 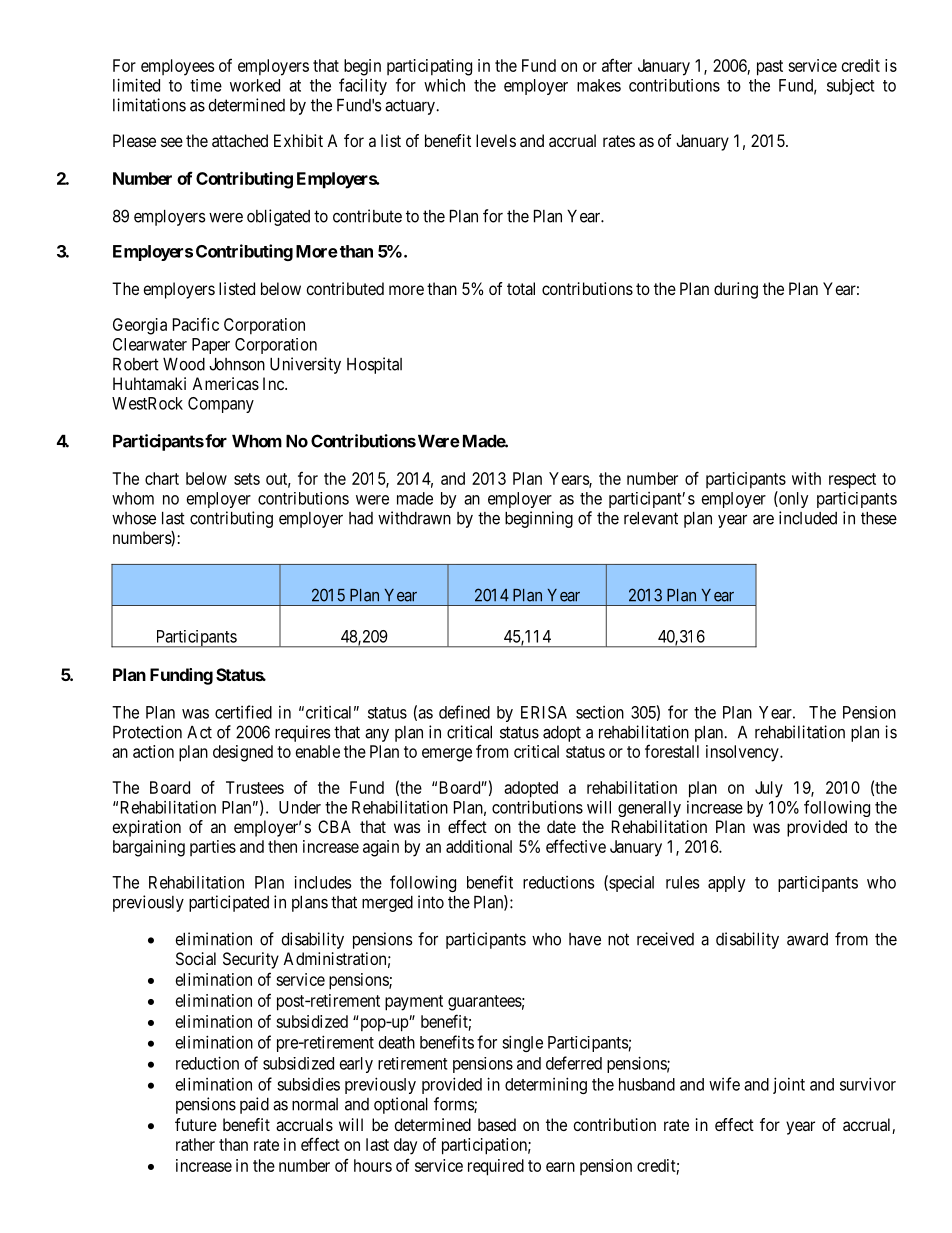 I want to click on during, so click(x=736, y=290).
